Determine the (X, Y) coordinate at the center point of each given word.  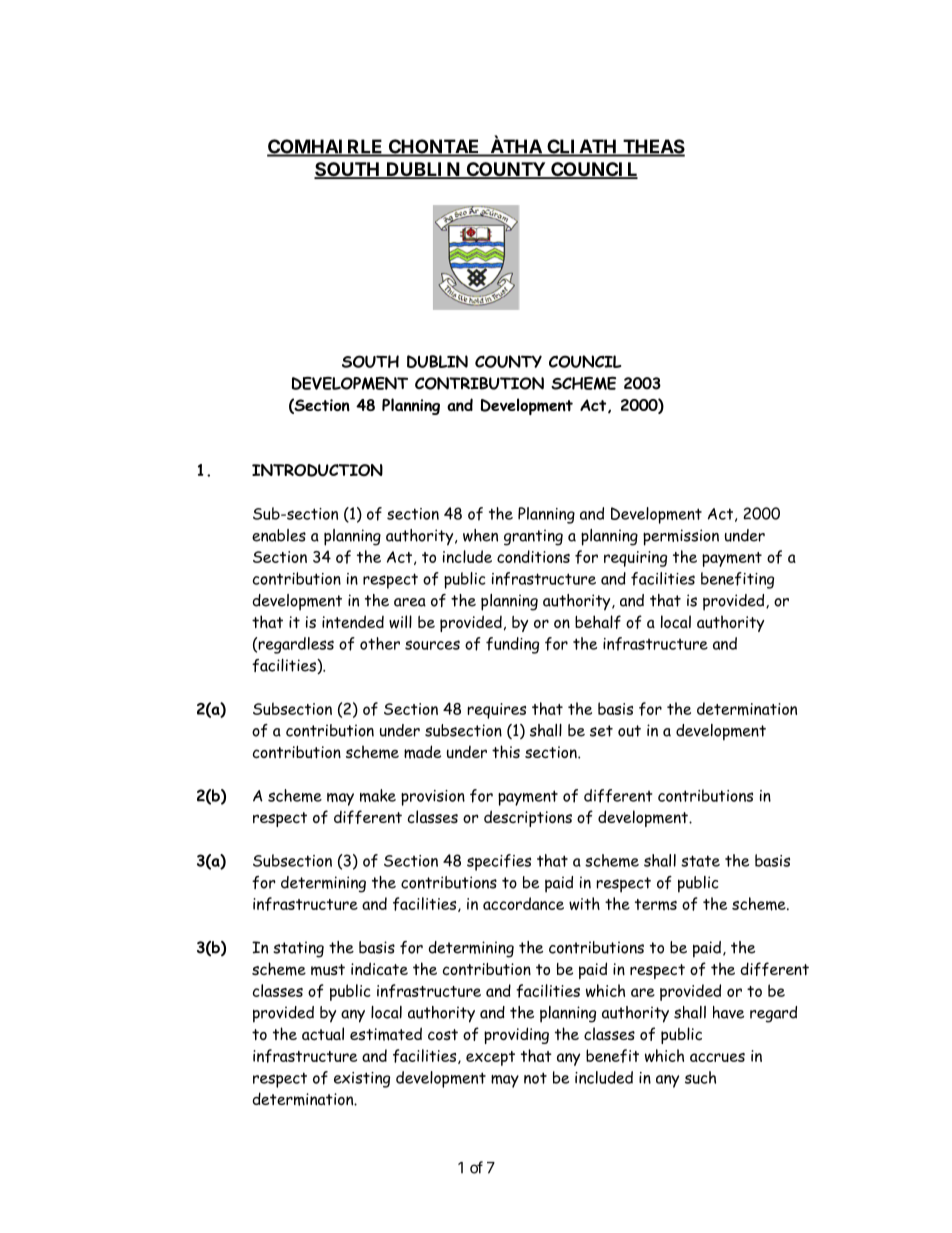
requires (497, 711)
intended (353, 622)
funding (512, 645)
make (378, 795)
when (480, 535)
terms (656, 905)
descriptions (528, 818)
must (328, 970)
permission (681, 537)
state (700, 861)
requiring (635, 559)
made (422, 752)
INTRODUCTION (317, 470)
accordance (523, 903)
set (601, 731)
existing (362, 1080)
